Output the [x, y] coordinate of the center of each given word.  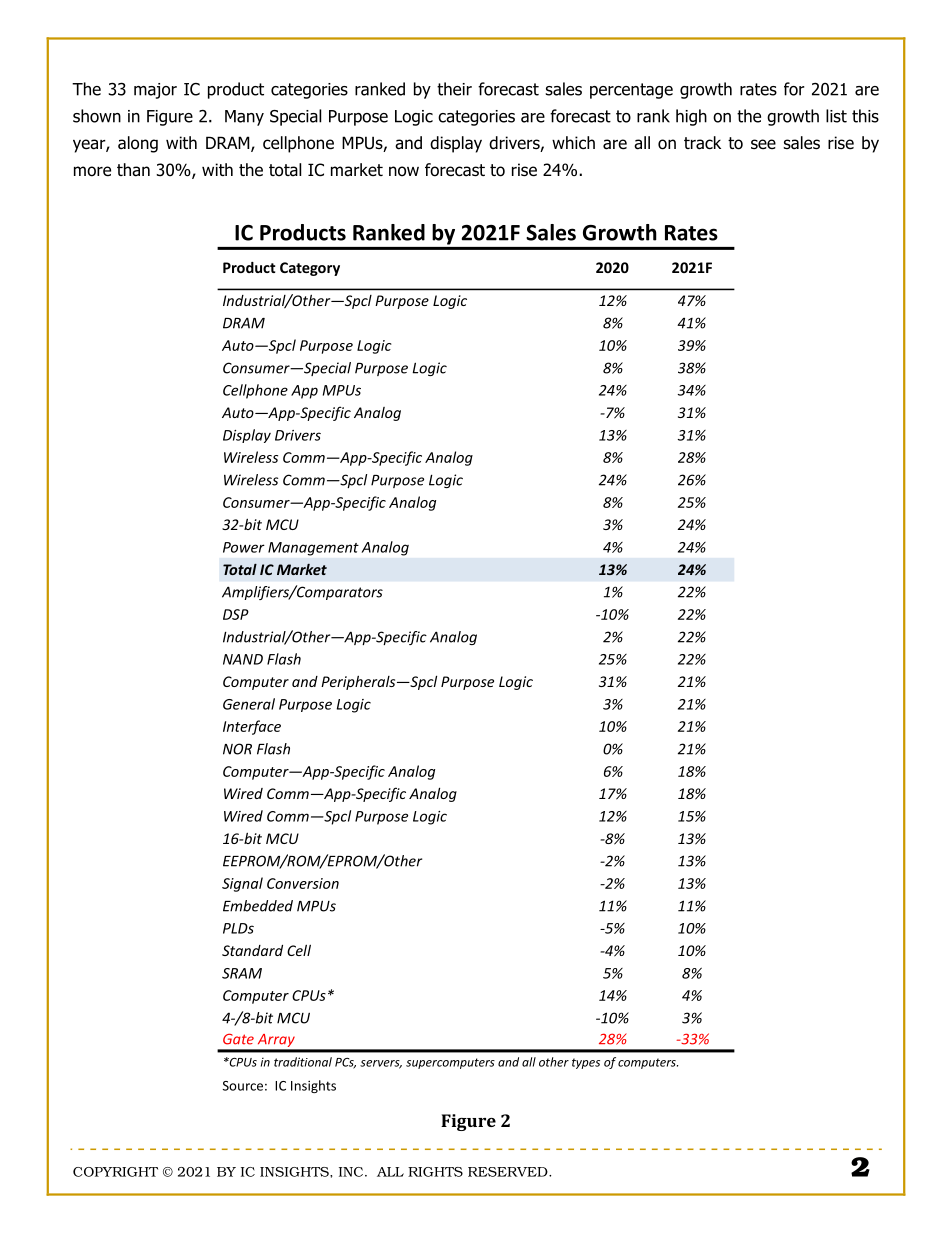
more [92, 171]
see [763, 144]
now [404, 171]
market [357, 170]
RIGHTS [435, 1172]
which [573, 142]
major [155, 91]
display [456, 144]
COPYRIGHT [115, 1172]
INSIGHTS [295, 1172]
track [702, 143]
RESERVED [509, 1172]
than [133, 170]
